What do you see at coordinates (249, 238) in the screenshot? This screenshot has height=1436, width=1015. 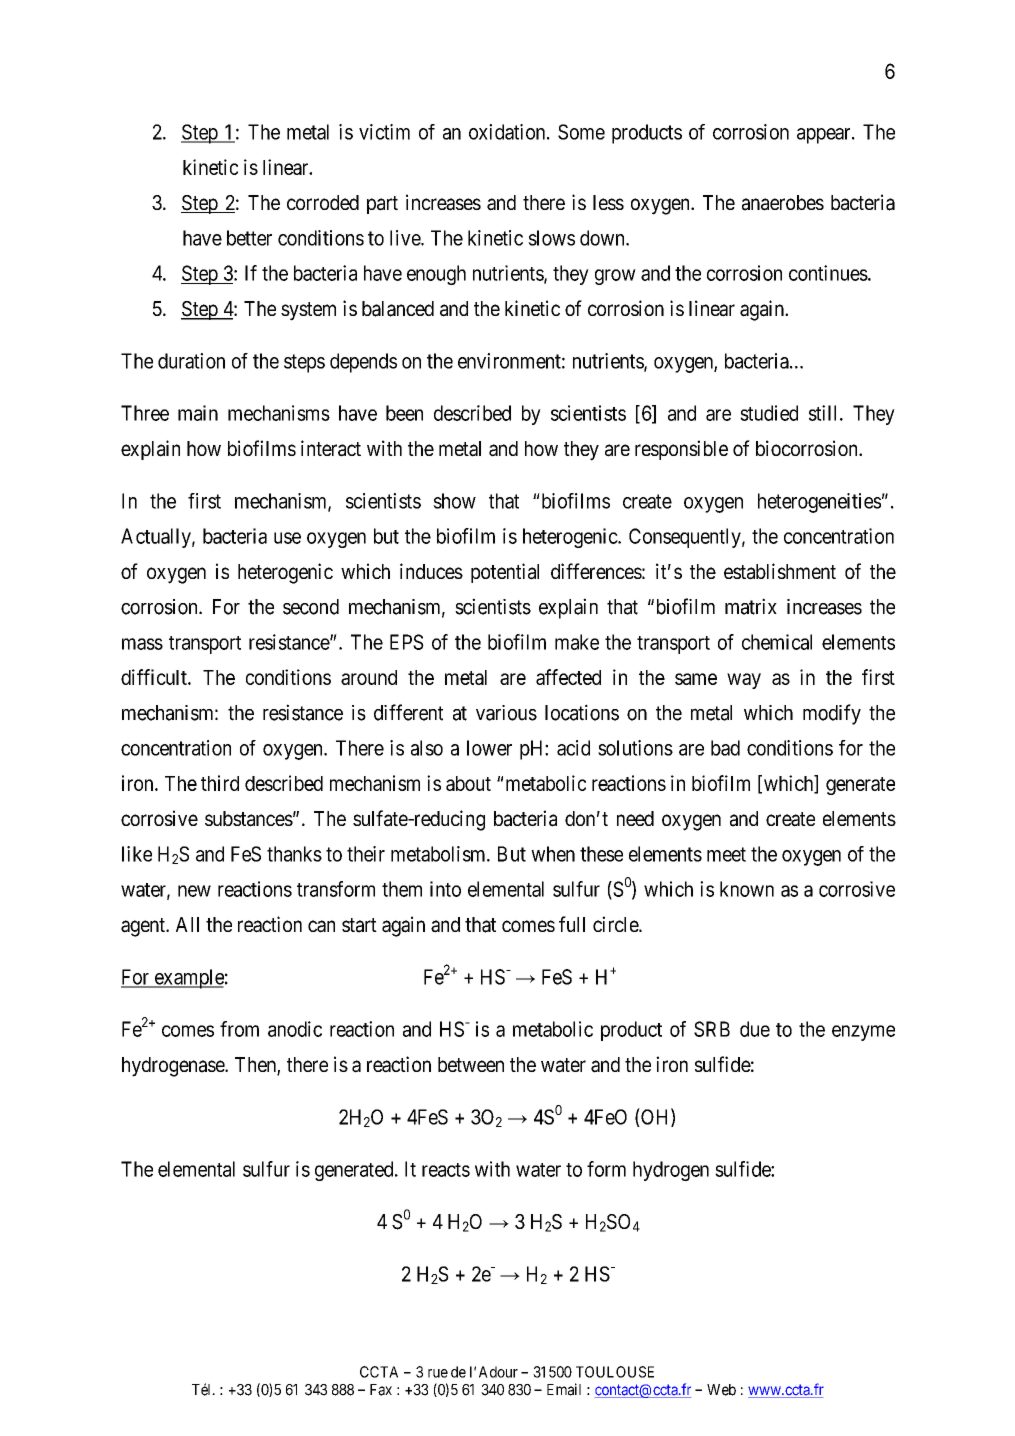 I see `better` at bounding box center [249, 238].
